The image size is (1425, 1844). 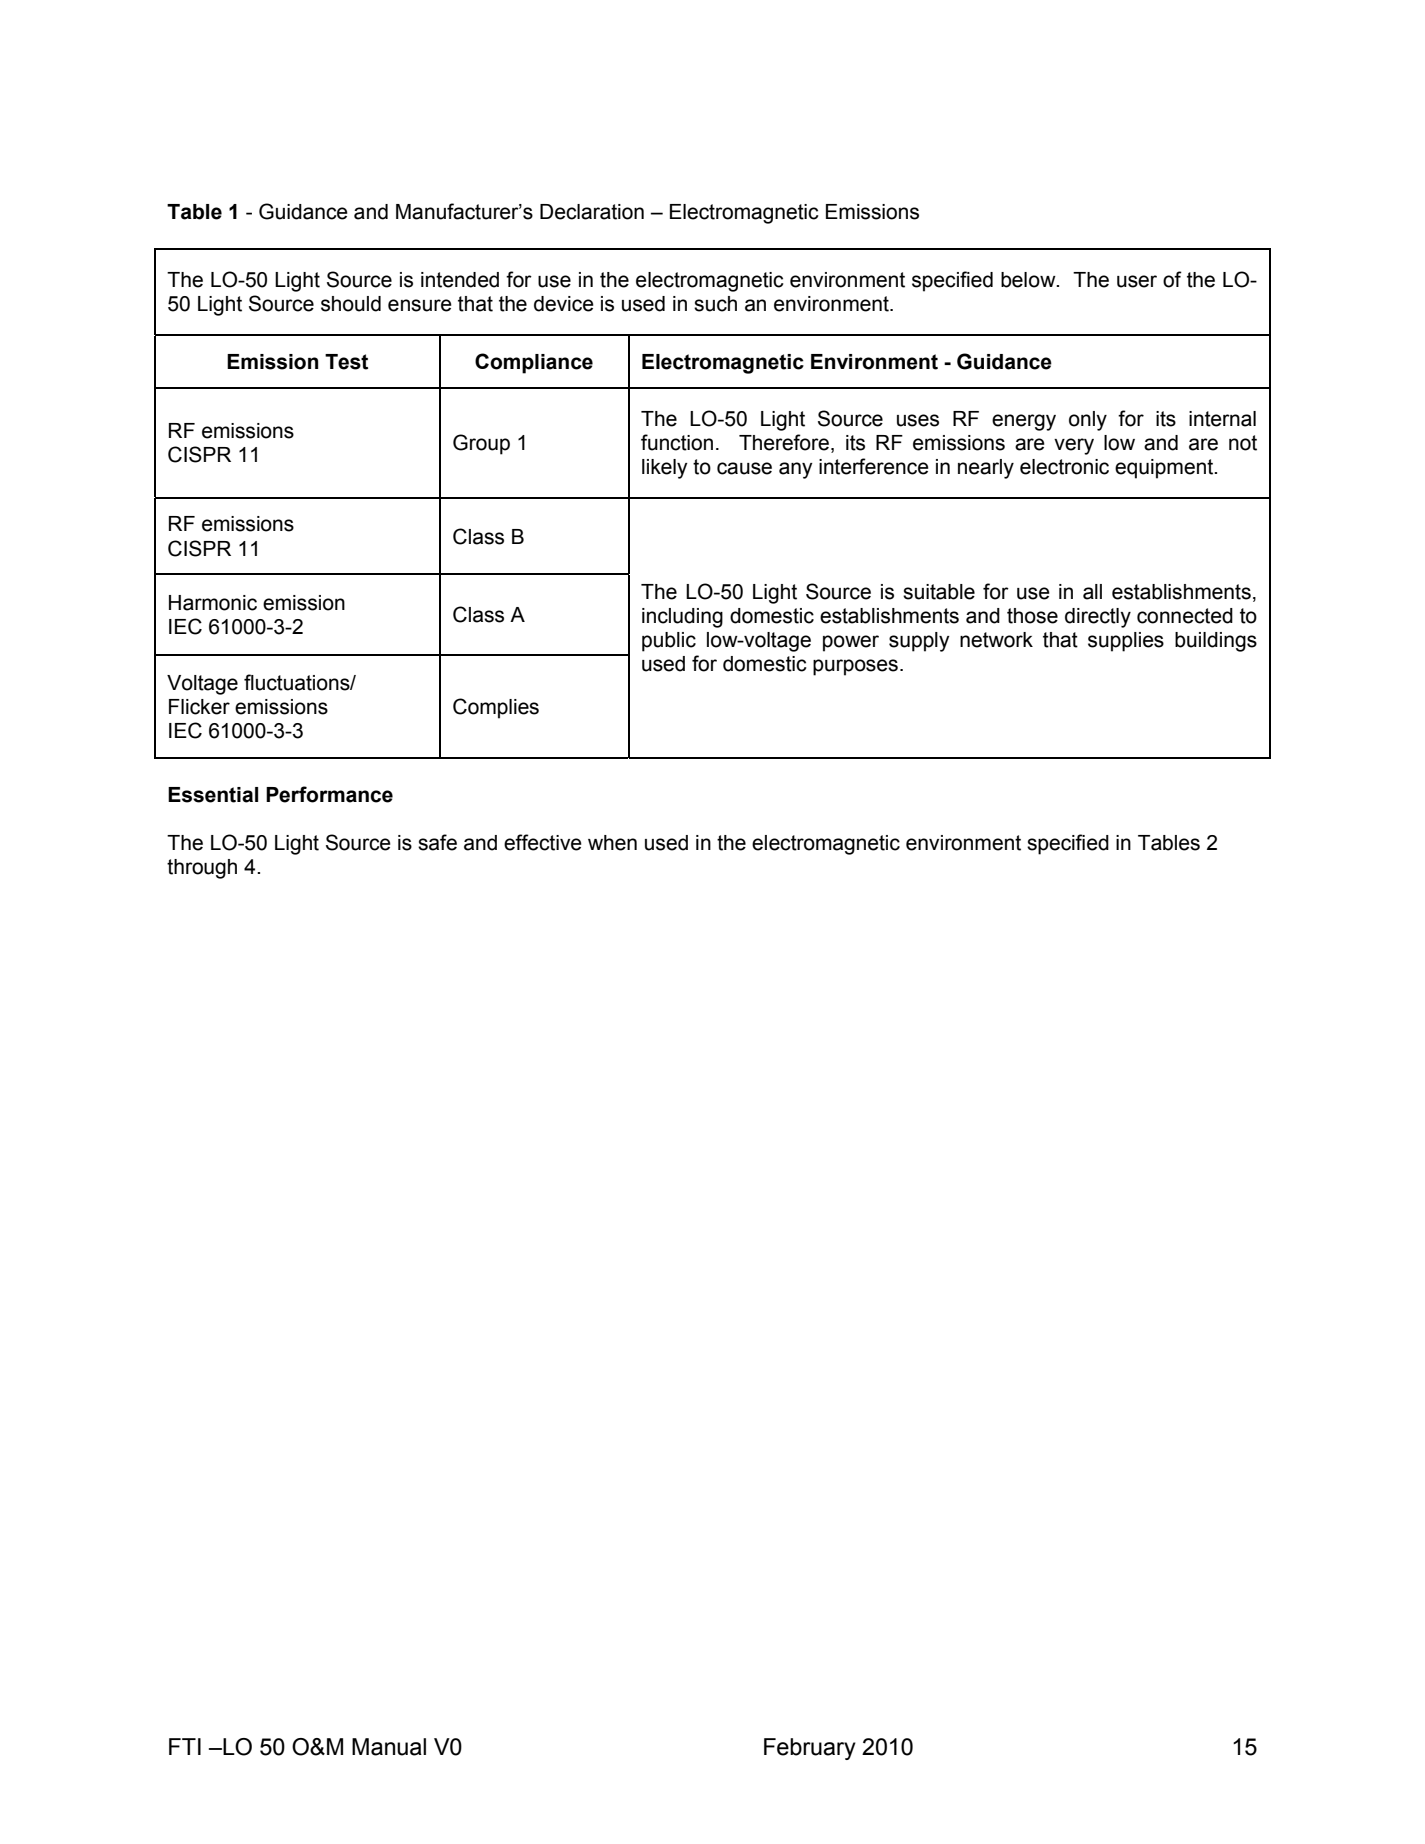 What do you see at coordinates (1137, 281) in the image?
I see `user` at bounding box center [1137, 281].
